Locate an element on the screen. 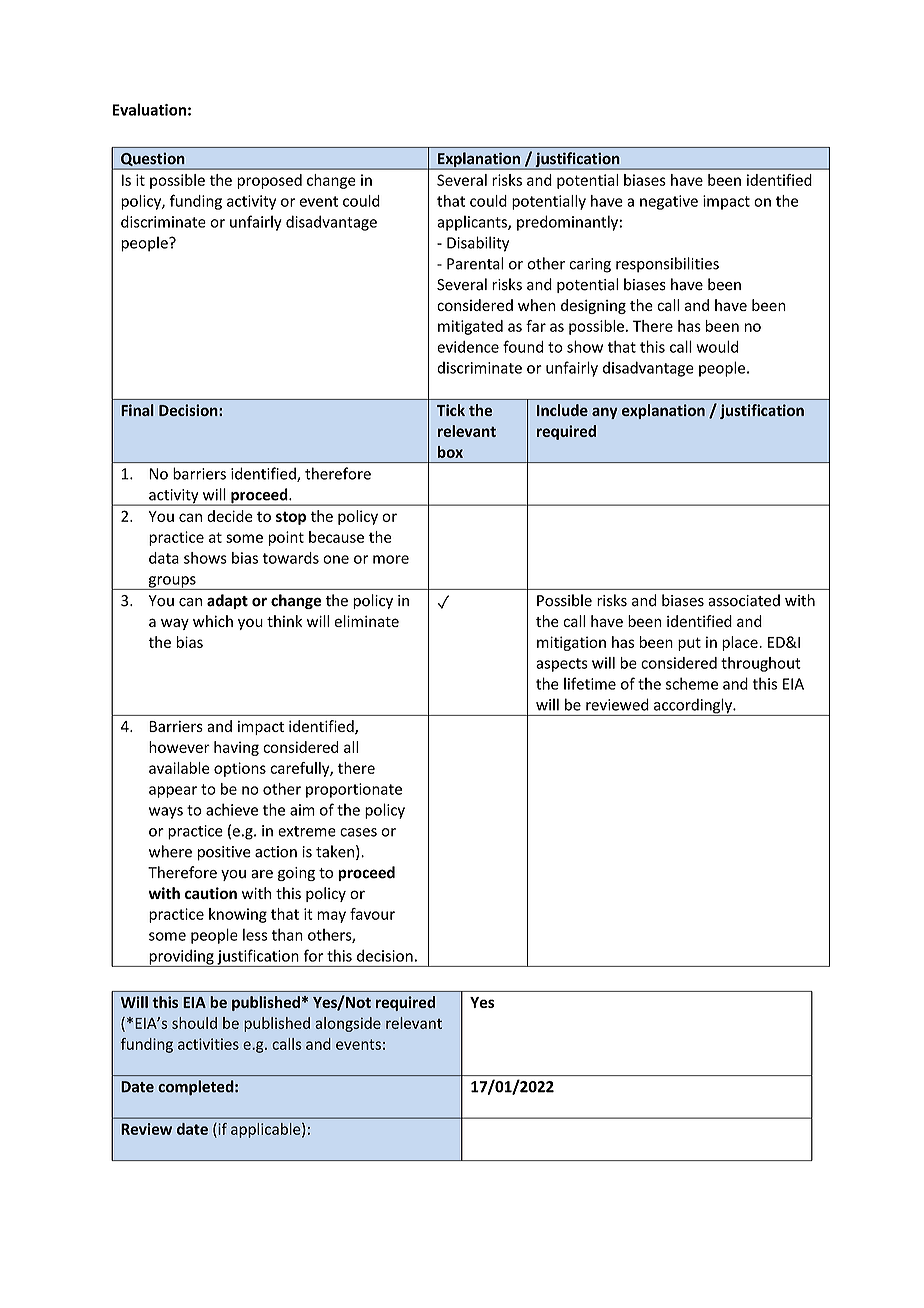 The image size is (924, 1308). cases is located at coordinates (358, 832).
